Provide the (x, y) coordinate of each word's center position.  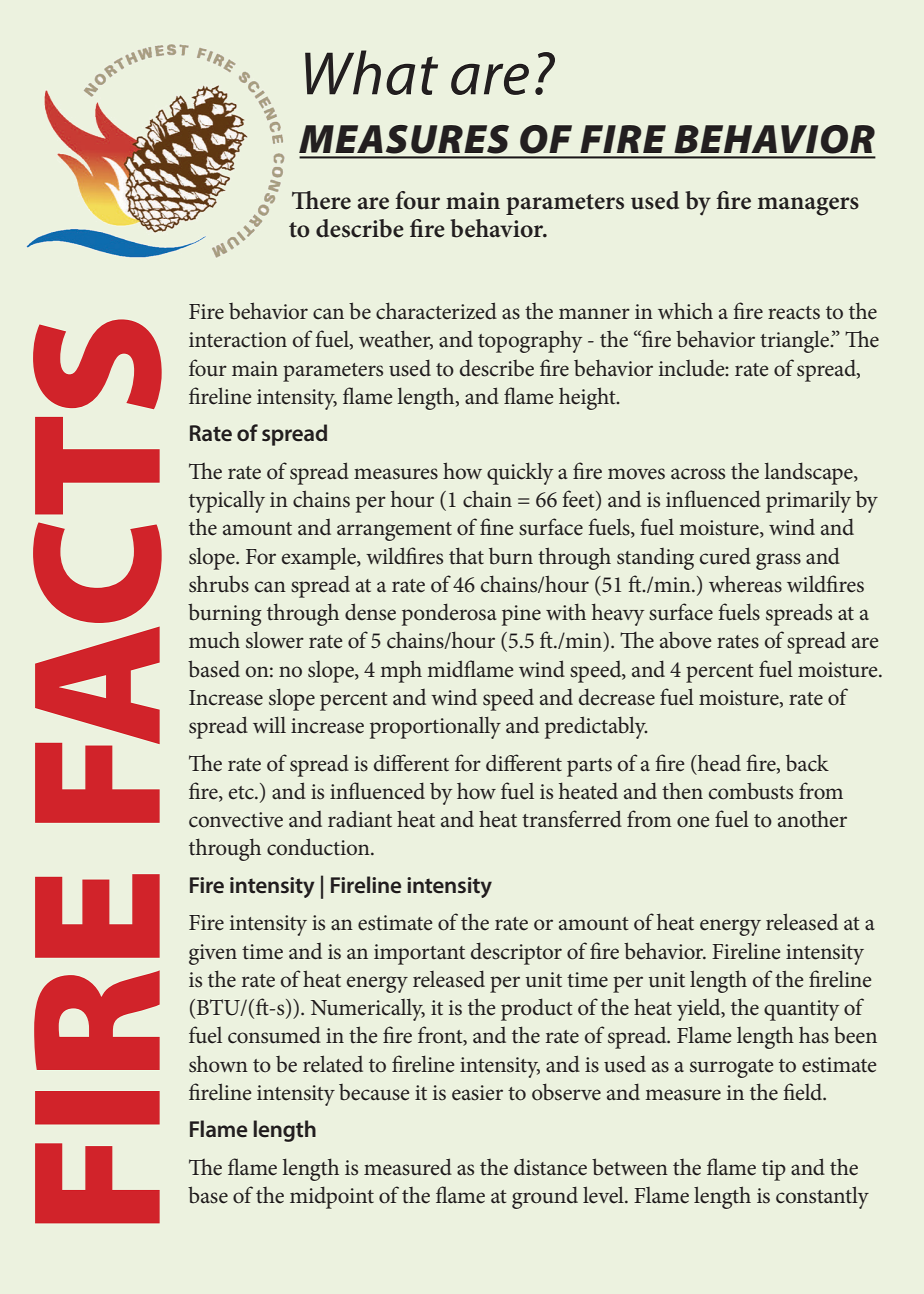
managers (808, 206)
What (371, 72)
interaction (238, 340)
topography (530, 342)
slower (275, 640)
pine (521, 615)
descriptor (516, 953)
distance (550, 1167)
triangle (796, 341)
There (321, 200)
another (812, 819)
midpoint (332, 1197)
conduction (319, 847)
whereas (745, 584)
